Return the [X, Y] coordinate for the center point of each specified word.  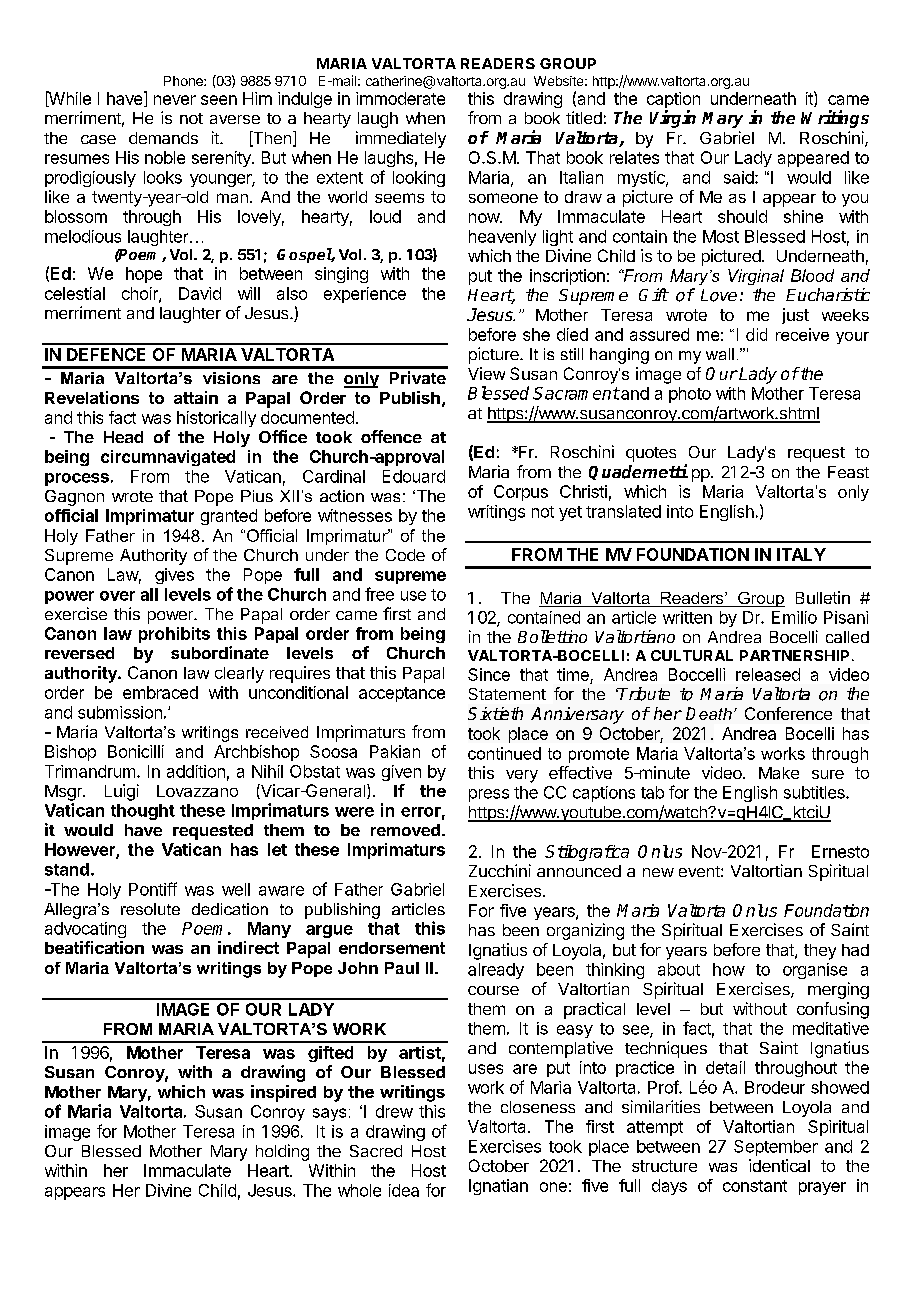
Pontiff [153, 889]
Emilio [794, 617]
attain [196, 397]
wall [720, 354]
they [820, 952]
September [776, 1148]
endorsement [392, 948]
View [486, 373]
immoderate [400, 98]
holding [282, 1152]
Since [489, 674]
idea [404, 1190]
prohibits [174, 635]
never [175, 100]
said [740, 177]
